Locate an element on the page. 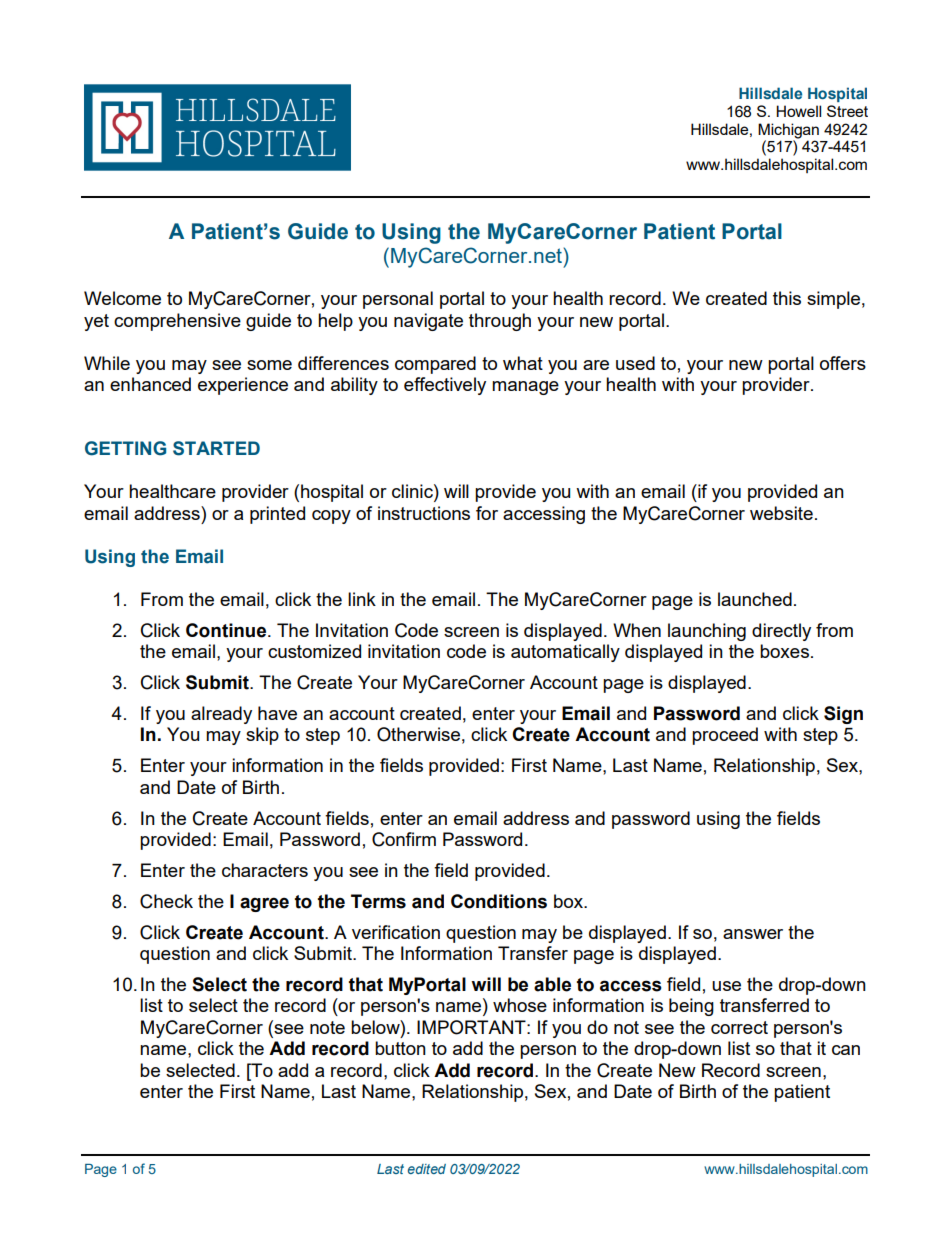 This page has width=952, height=1233. edited is located at coordinates (427, 1169).
